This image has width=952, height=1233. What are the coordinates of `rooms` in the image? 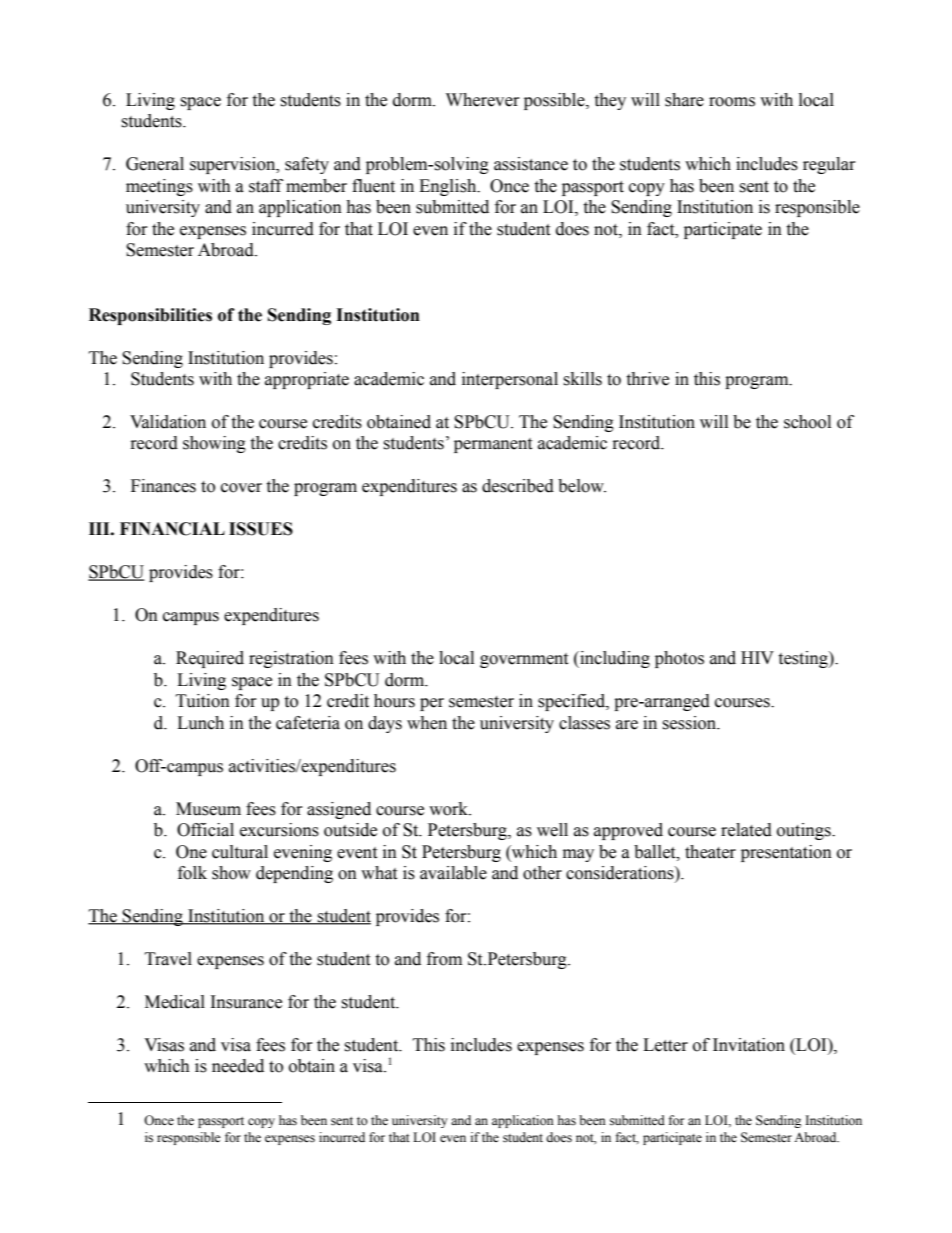 It's located at (732, 102).
